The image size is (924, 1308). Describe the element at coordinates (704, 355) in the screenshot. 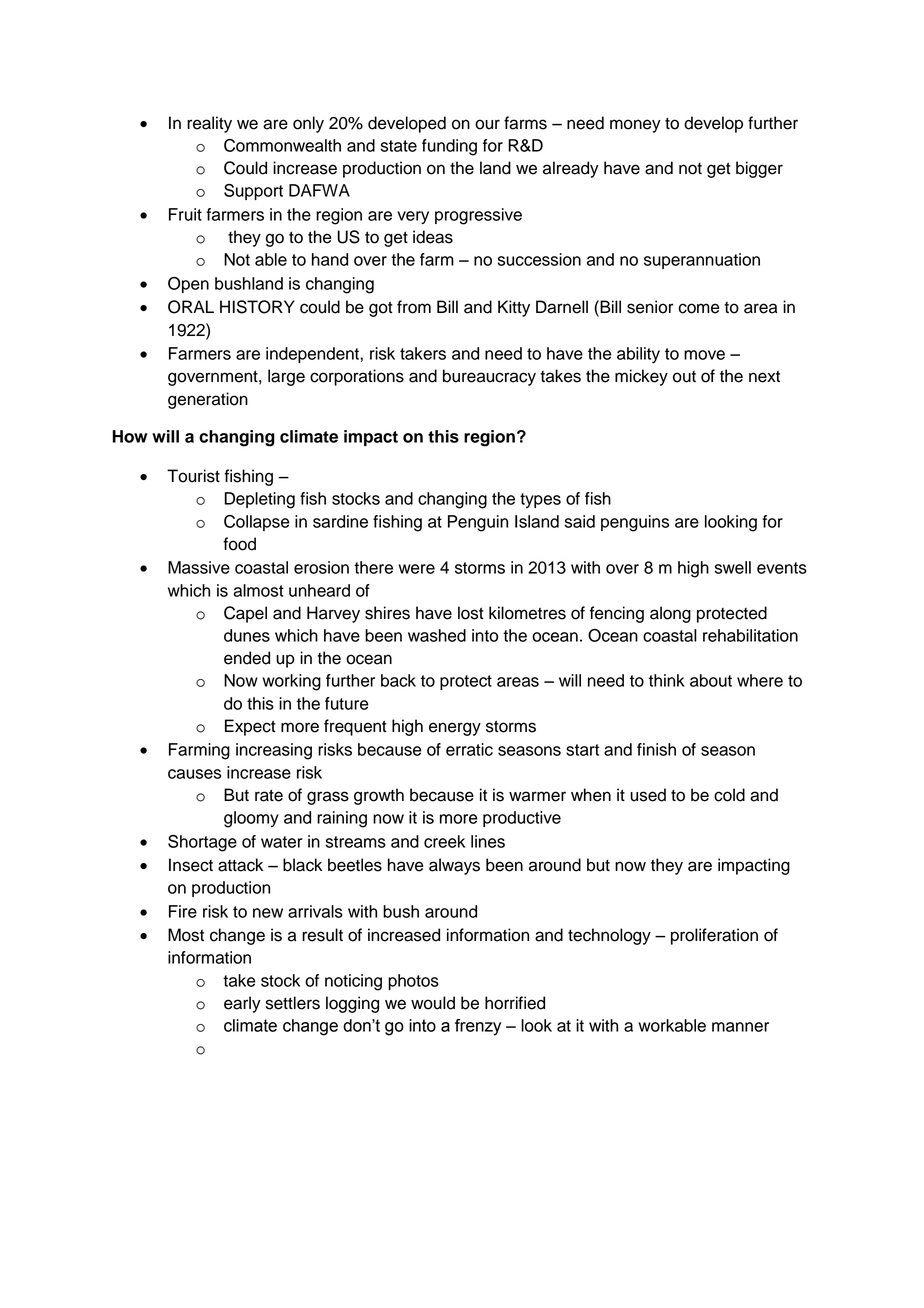

I see `move` at that location.
